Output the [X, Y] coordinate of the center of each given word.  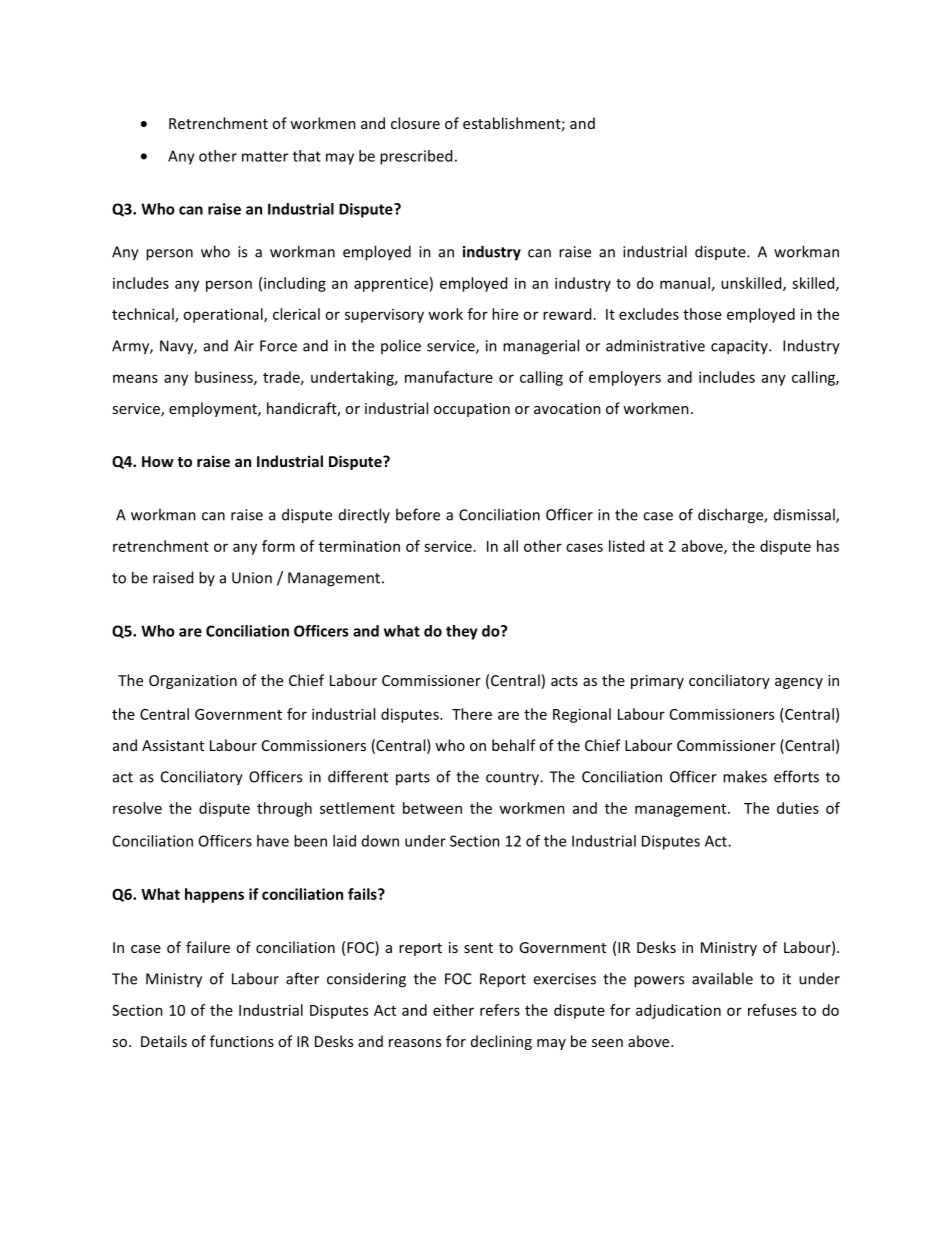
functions [242, 1041]
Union [252, 578]
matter [265, 156]
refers [500, 1010]
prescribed [416, 157]
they [462, 632]
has [828, 546]
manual [685, 283]
